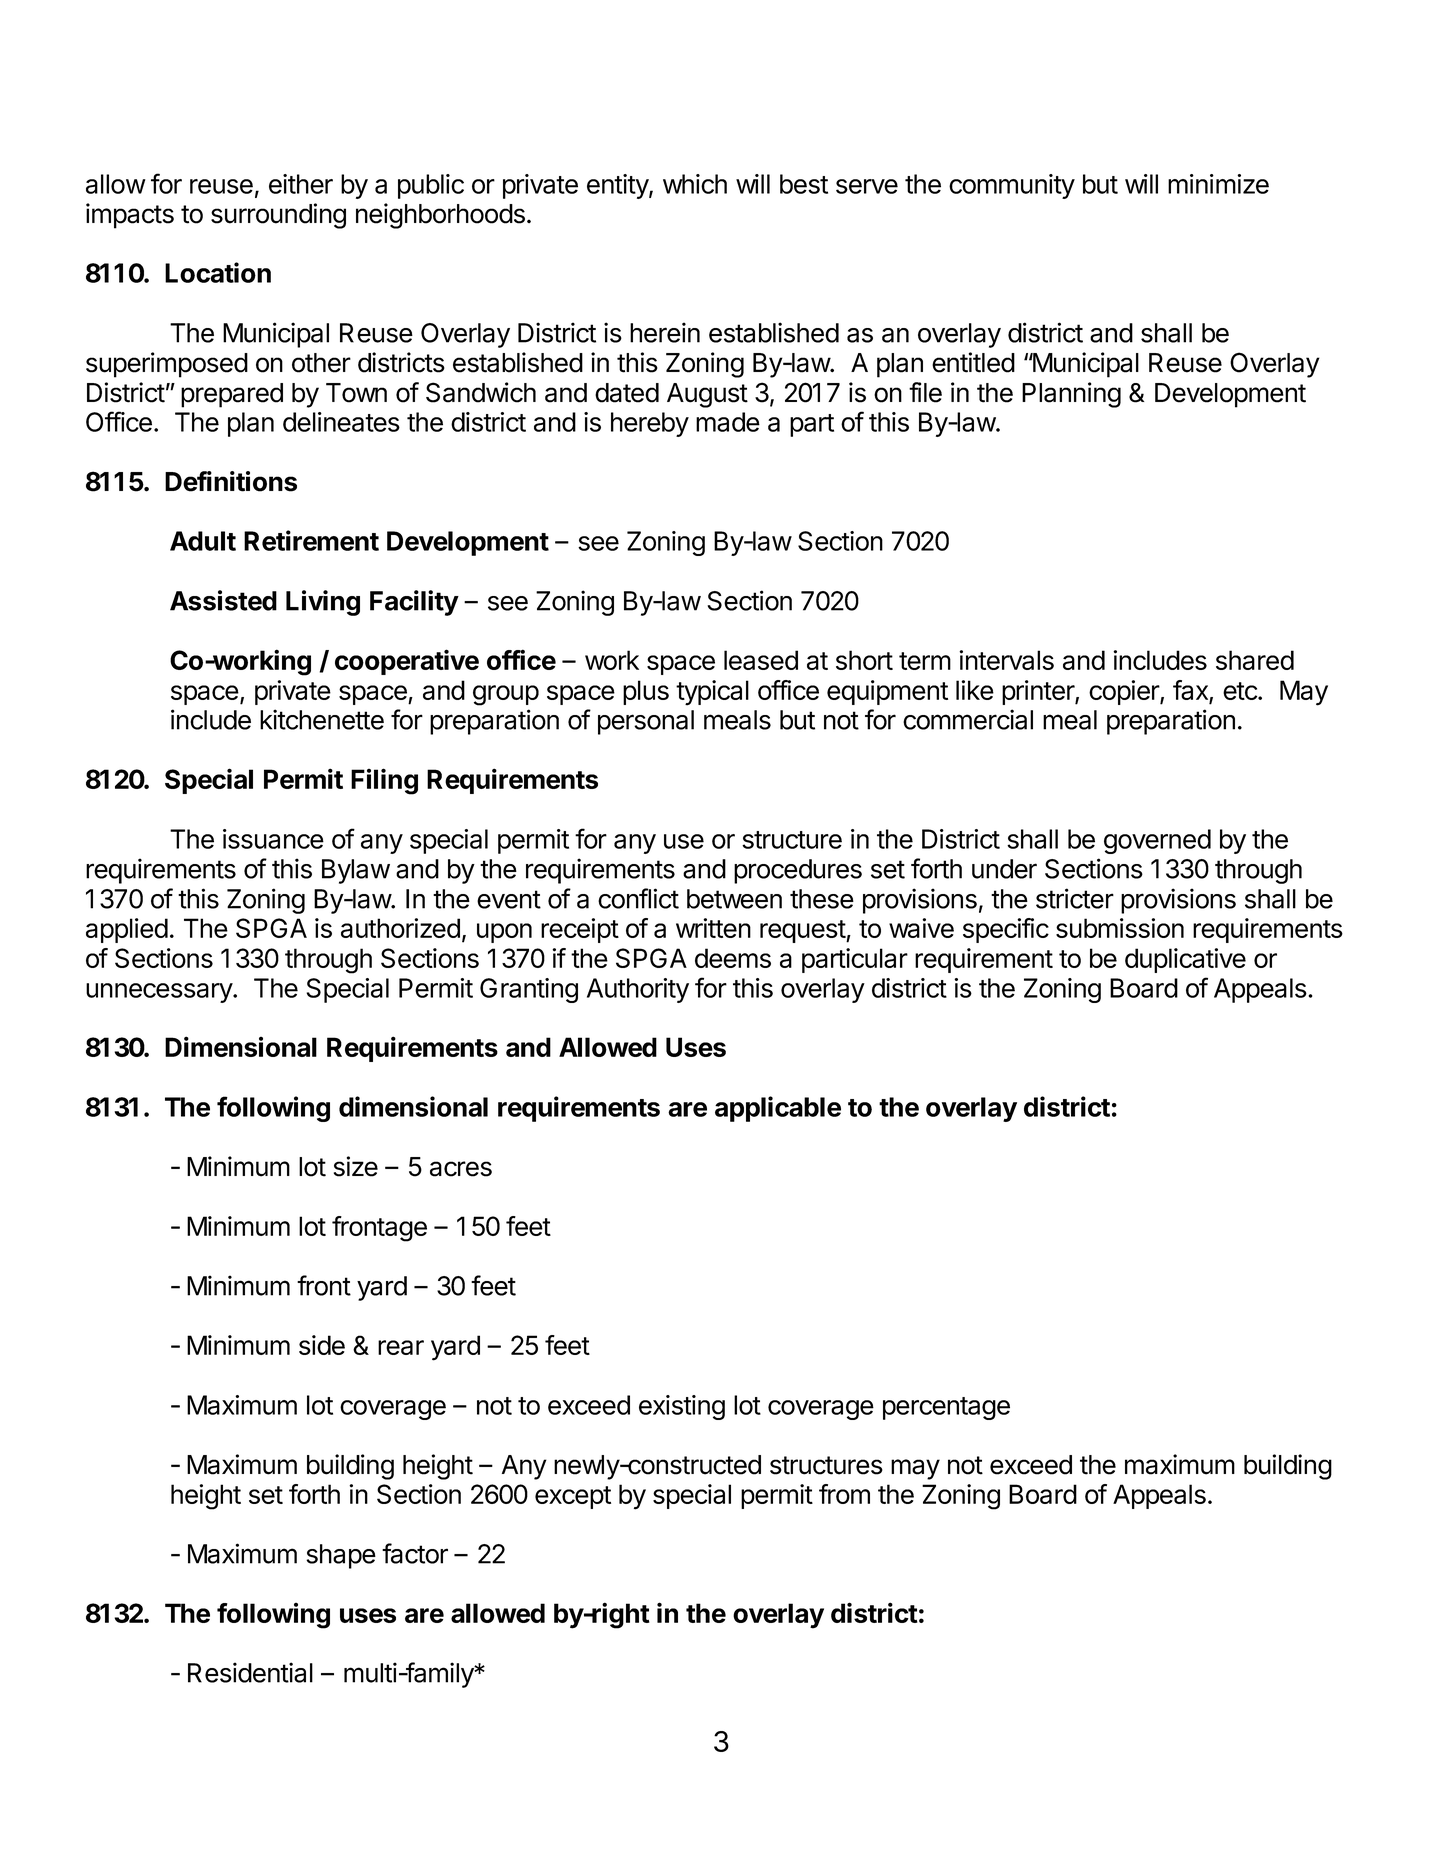 Image resolution: width=1441 pixels, height=1865 pixels. What do you see at coordinates (761, 660) in the screenshot?
I see `leased` at bounding box center [761, 660].
